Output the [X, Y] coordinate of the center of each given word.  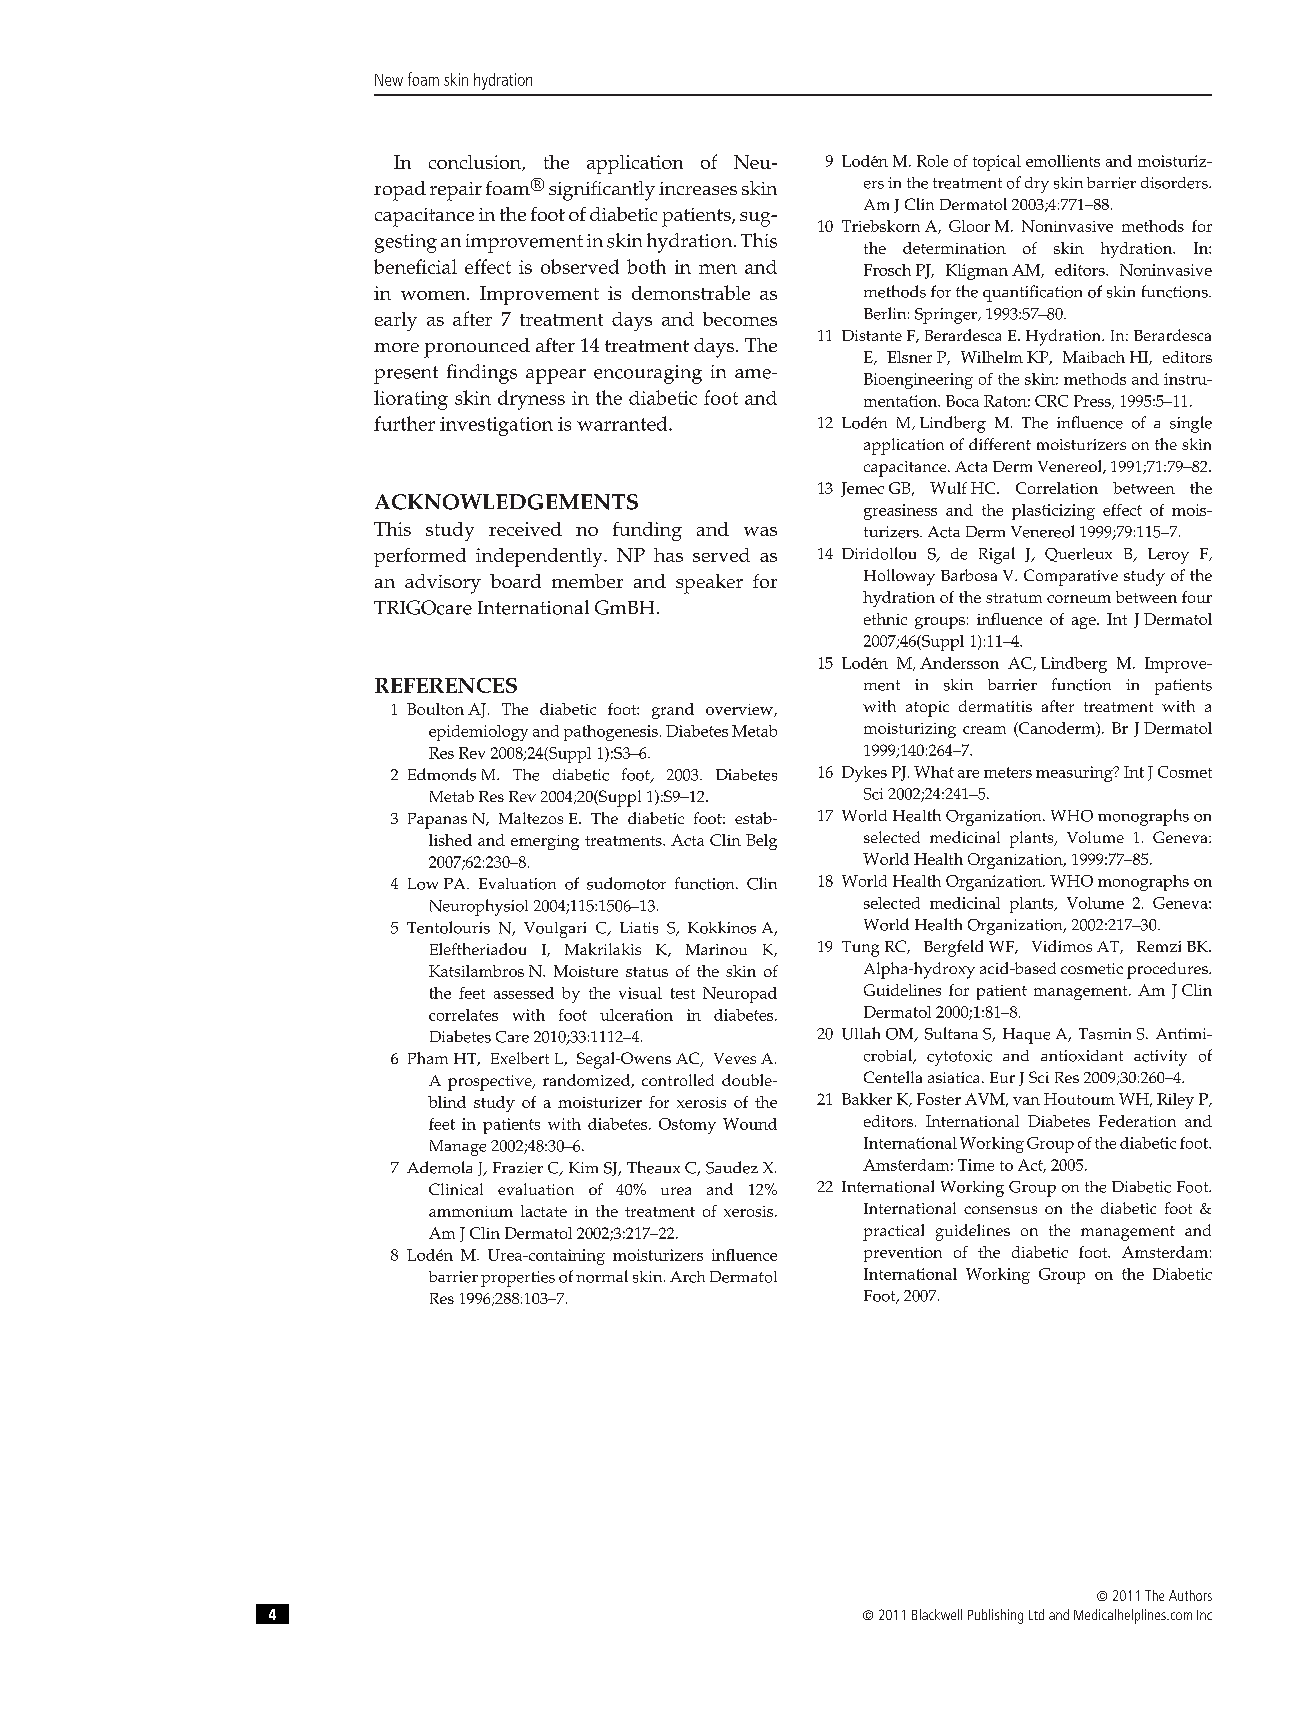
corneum [1079, 599]
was [760, 531]
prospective [491, 1083]
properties [518, 1279]
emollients [1063, 161]
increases [698, 188]
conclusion [476, 163]
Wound [750, 1124]
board [515, 581]
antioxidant [1082, 1056]
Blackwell [937, 1614]
